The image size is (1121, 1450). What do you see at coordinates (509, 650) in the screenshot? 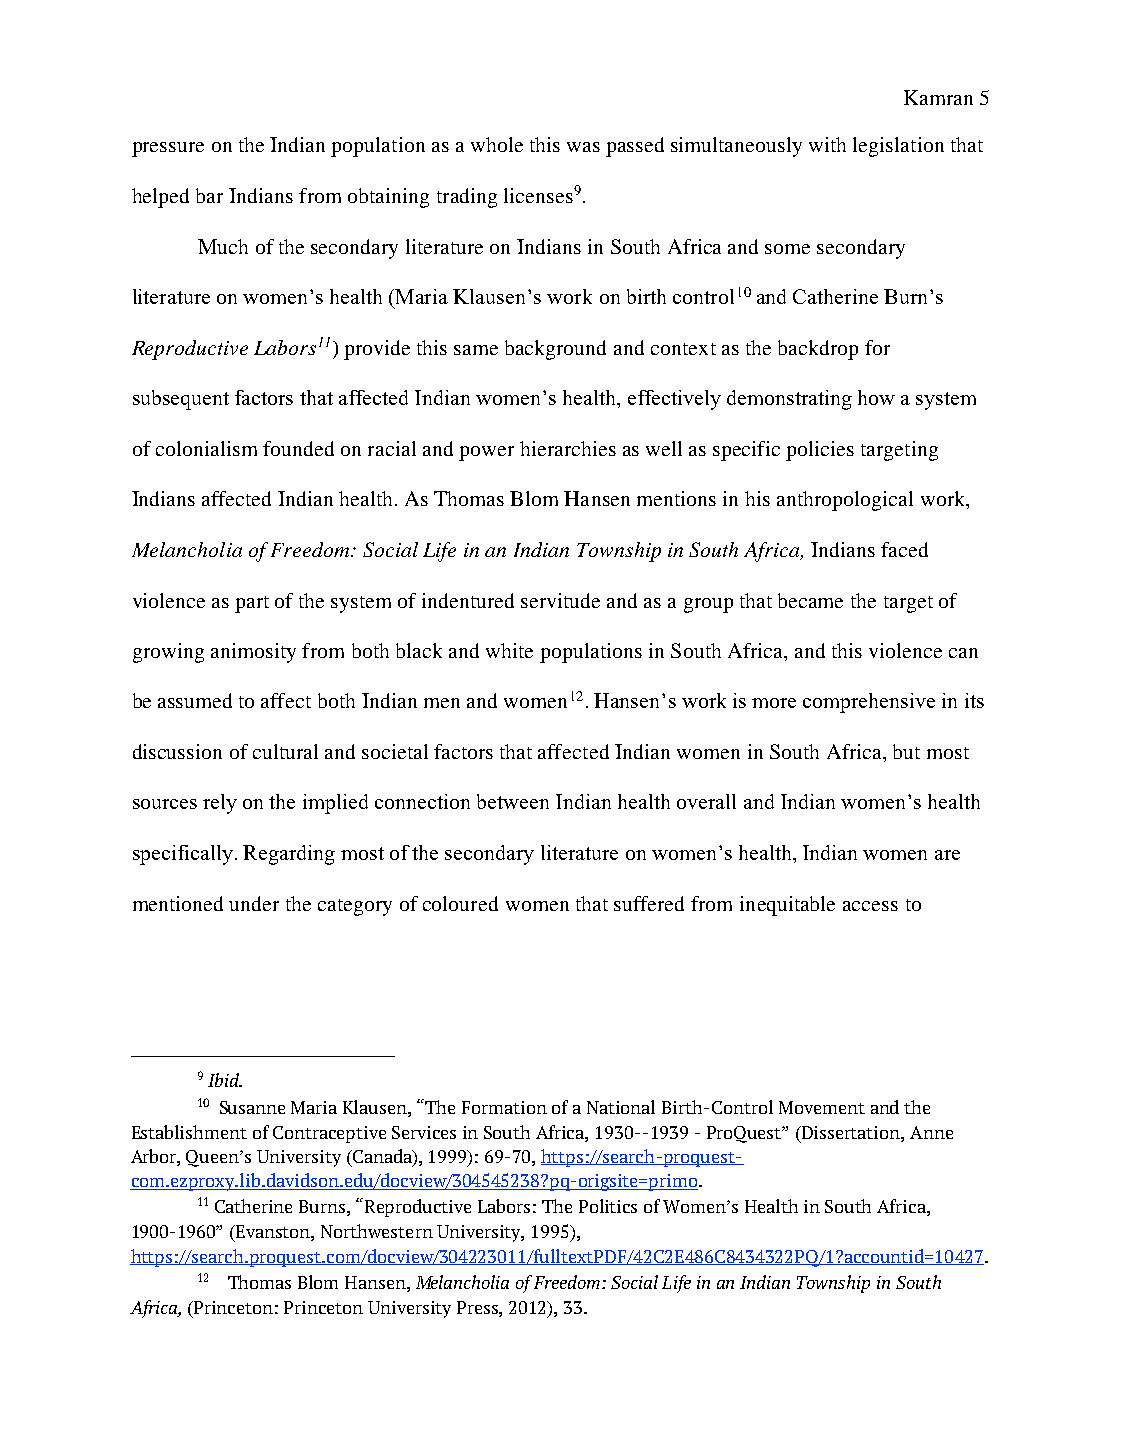
I see `white` at bounding box center [509, 650].
